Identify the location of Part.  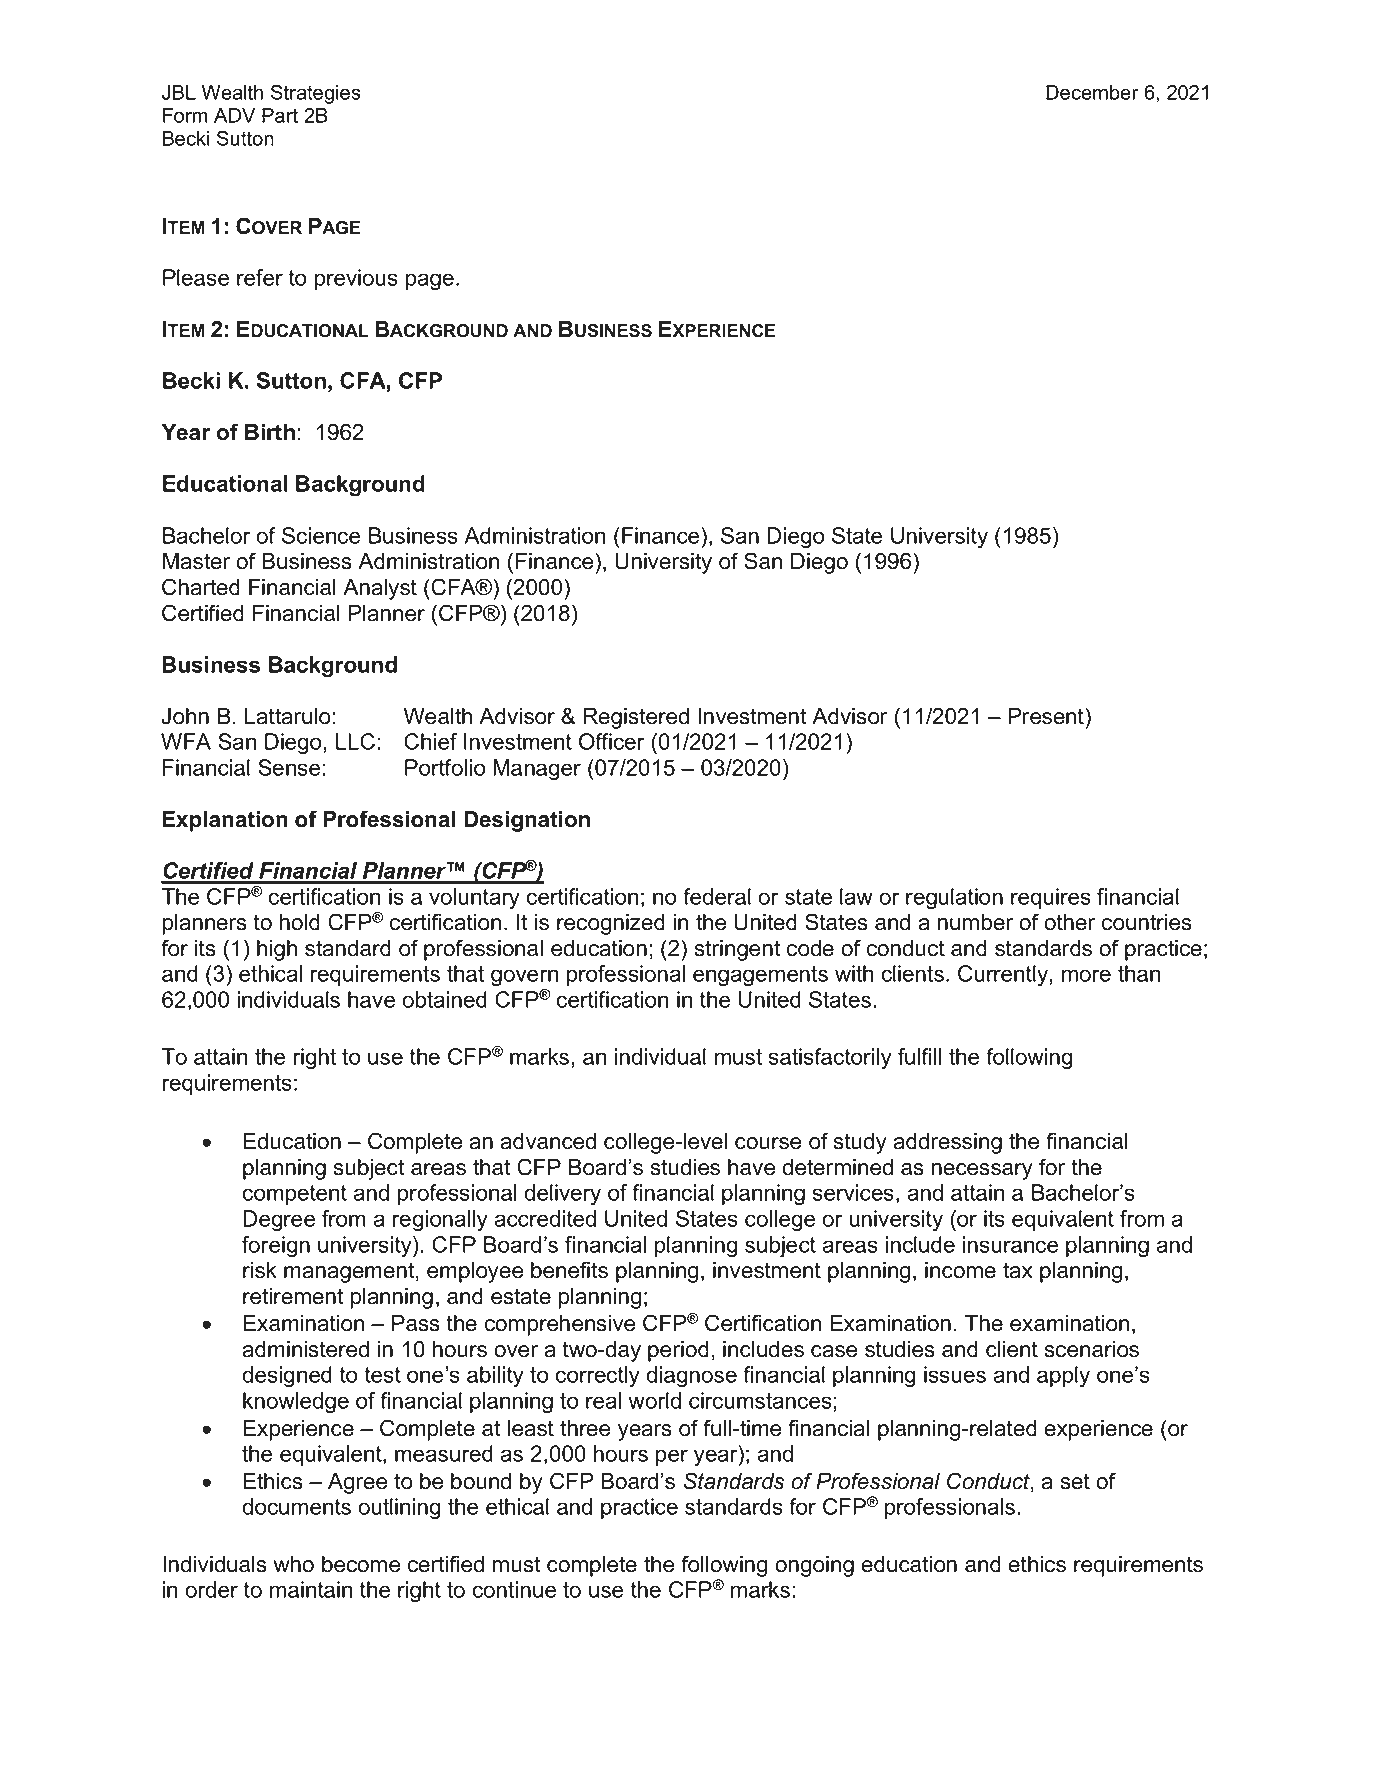
(280, 115).
